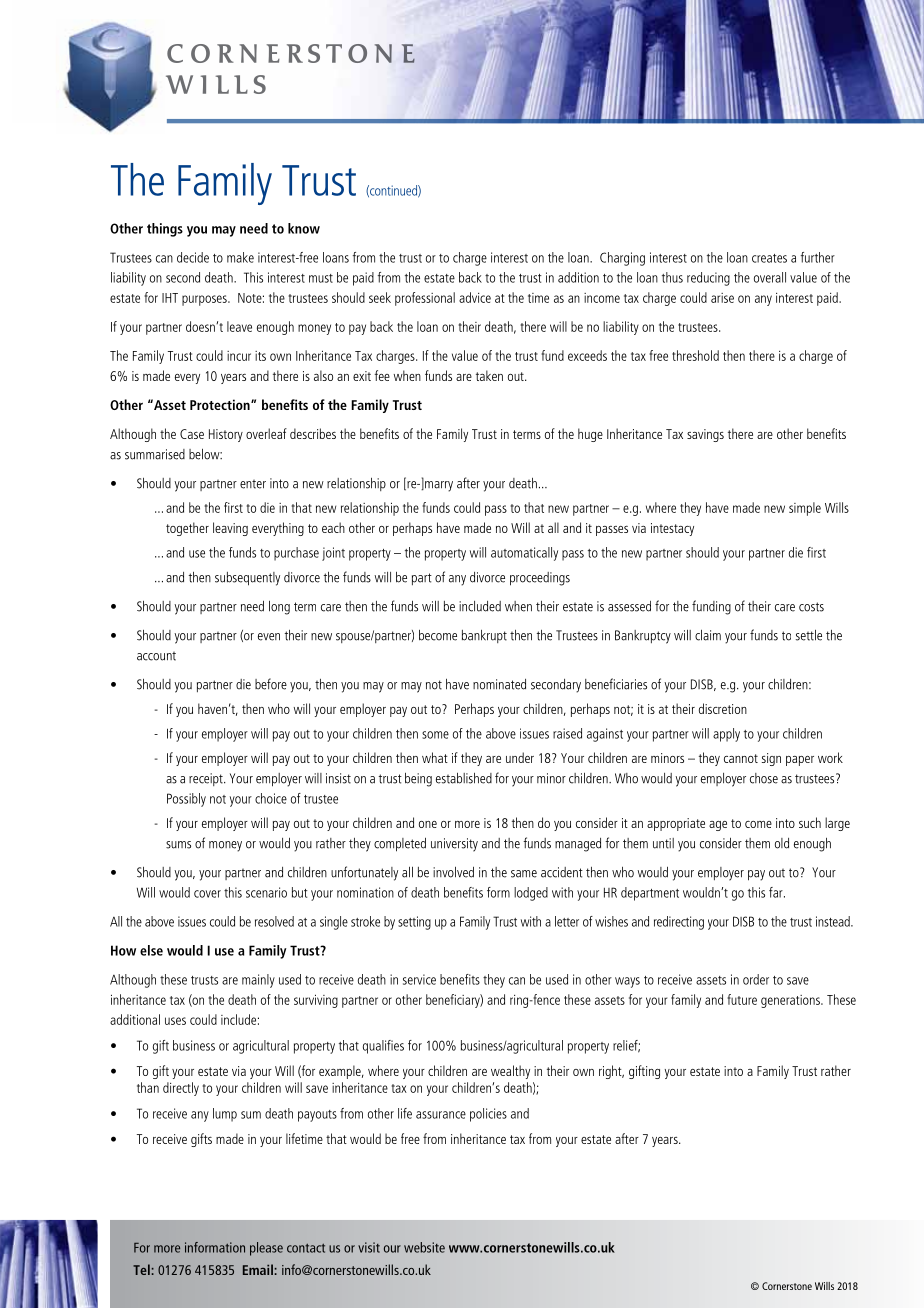 This page has height=1308, width=924. I want to click on simple, so click(805, 509).
